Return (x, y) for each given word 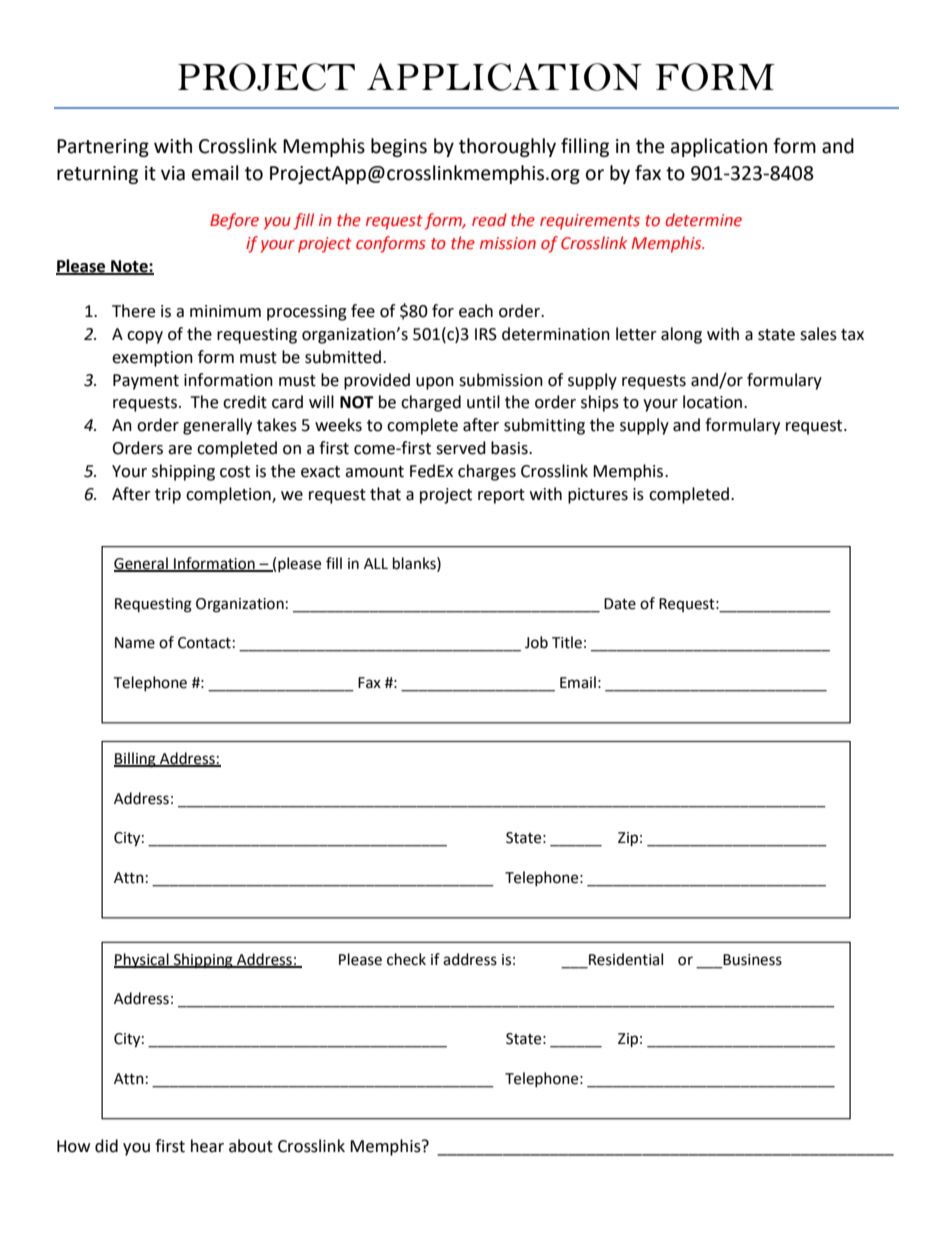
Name (135, 643)
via (173, 173)
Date (620, 604)
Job (536, 642)
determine (703, 220)
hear (207, 1146)
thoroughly (507, 147)
